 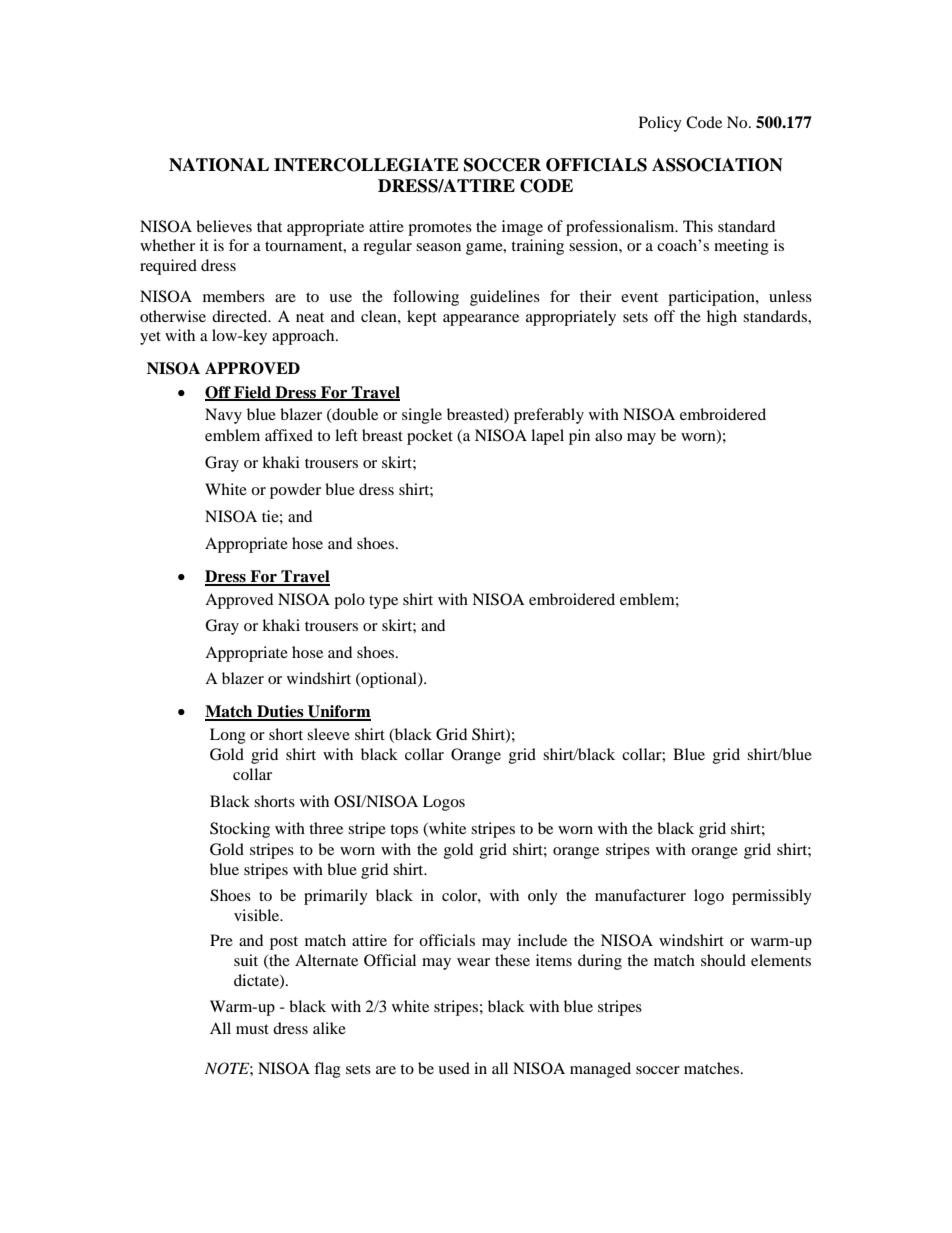 I want to click on manufacturer, so click(x=640, y=895).
